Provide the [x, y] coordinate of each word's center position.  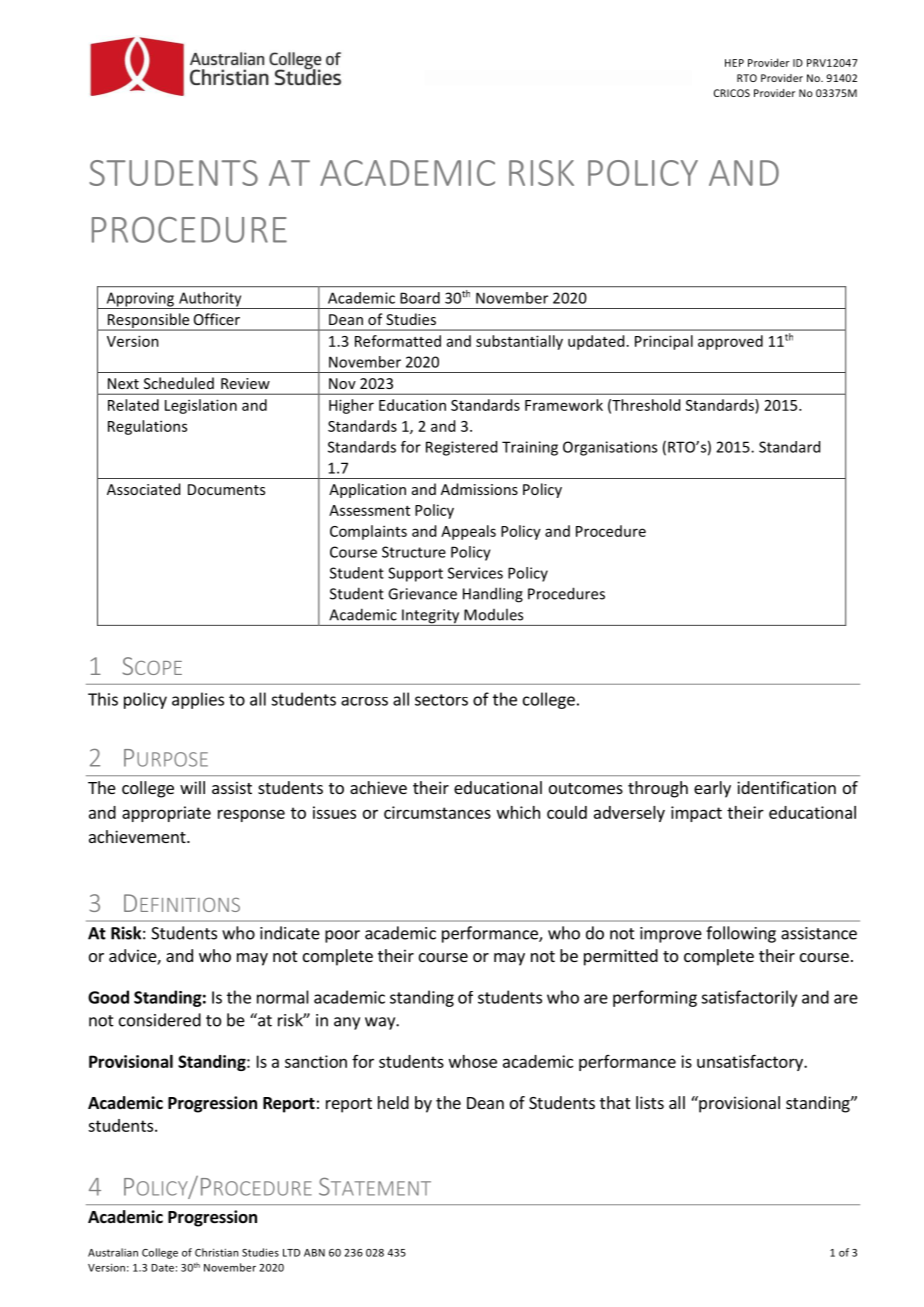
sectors [441, 700]
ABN [314, 1253]
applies [198, 700]
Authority [210, 300]
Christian [216, 1252]
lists [650, 1102]
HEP [734, 63]
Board [420, 298]
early [712, 789]
